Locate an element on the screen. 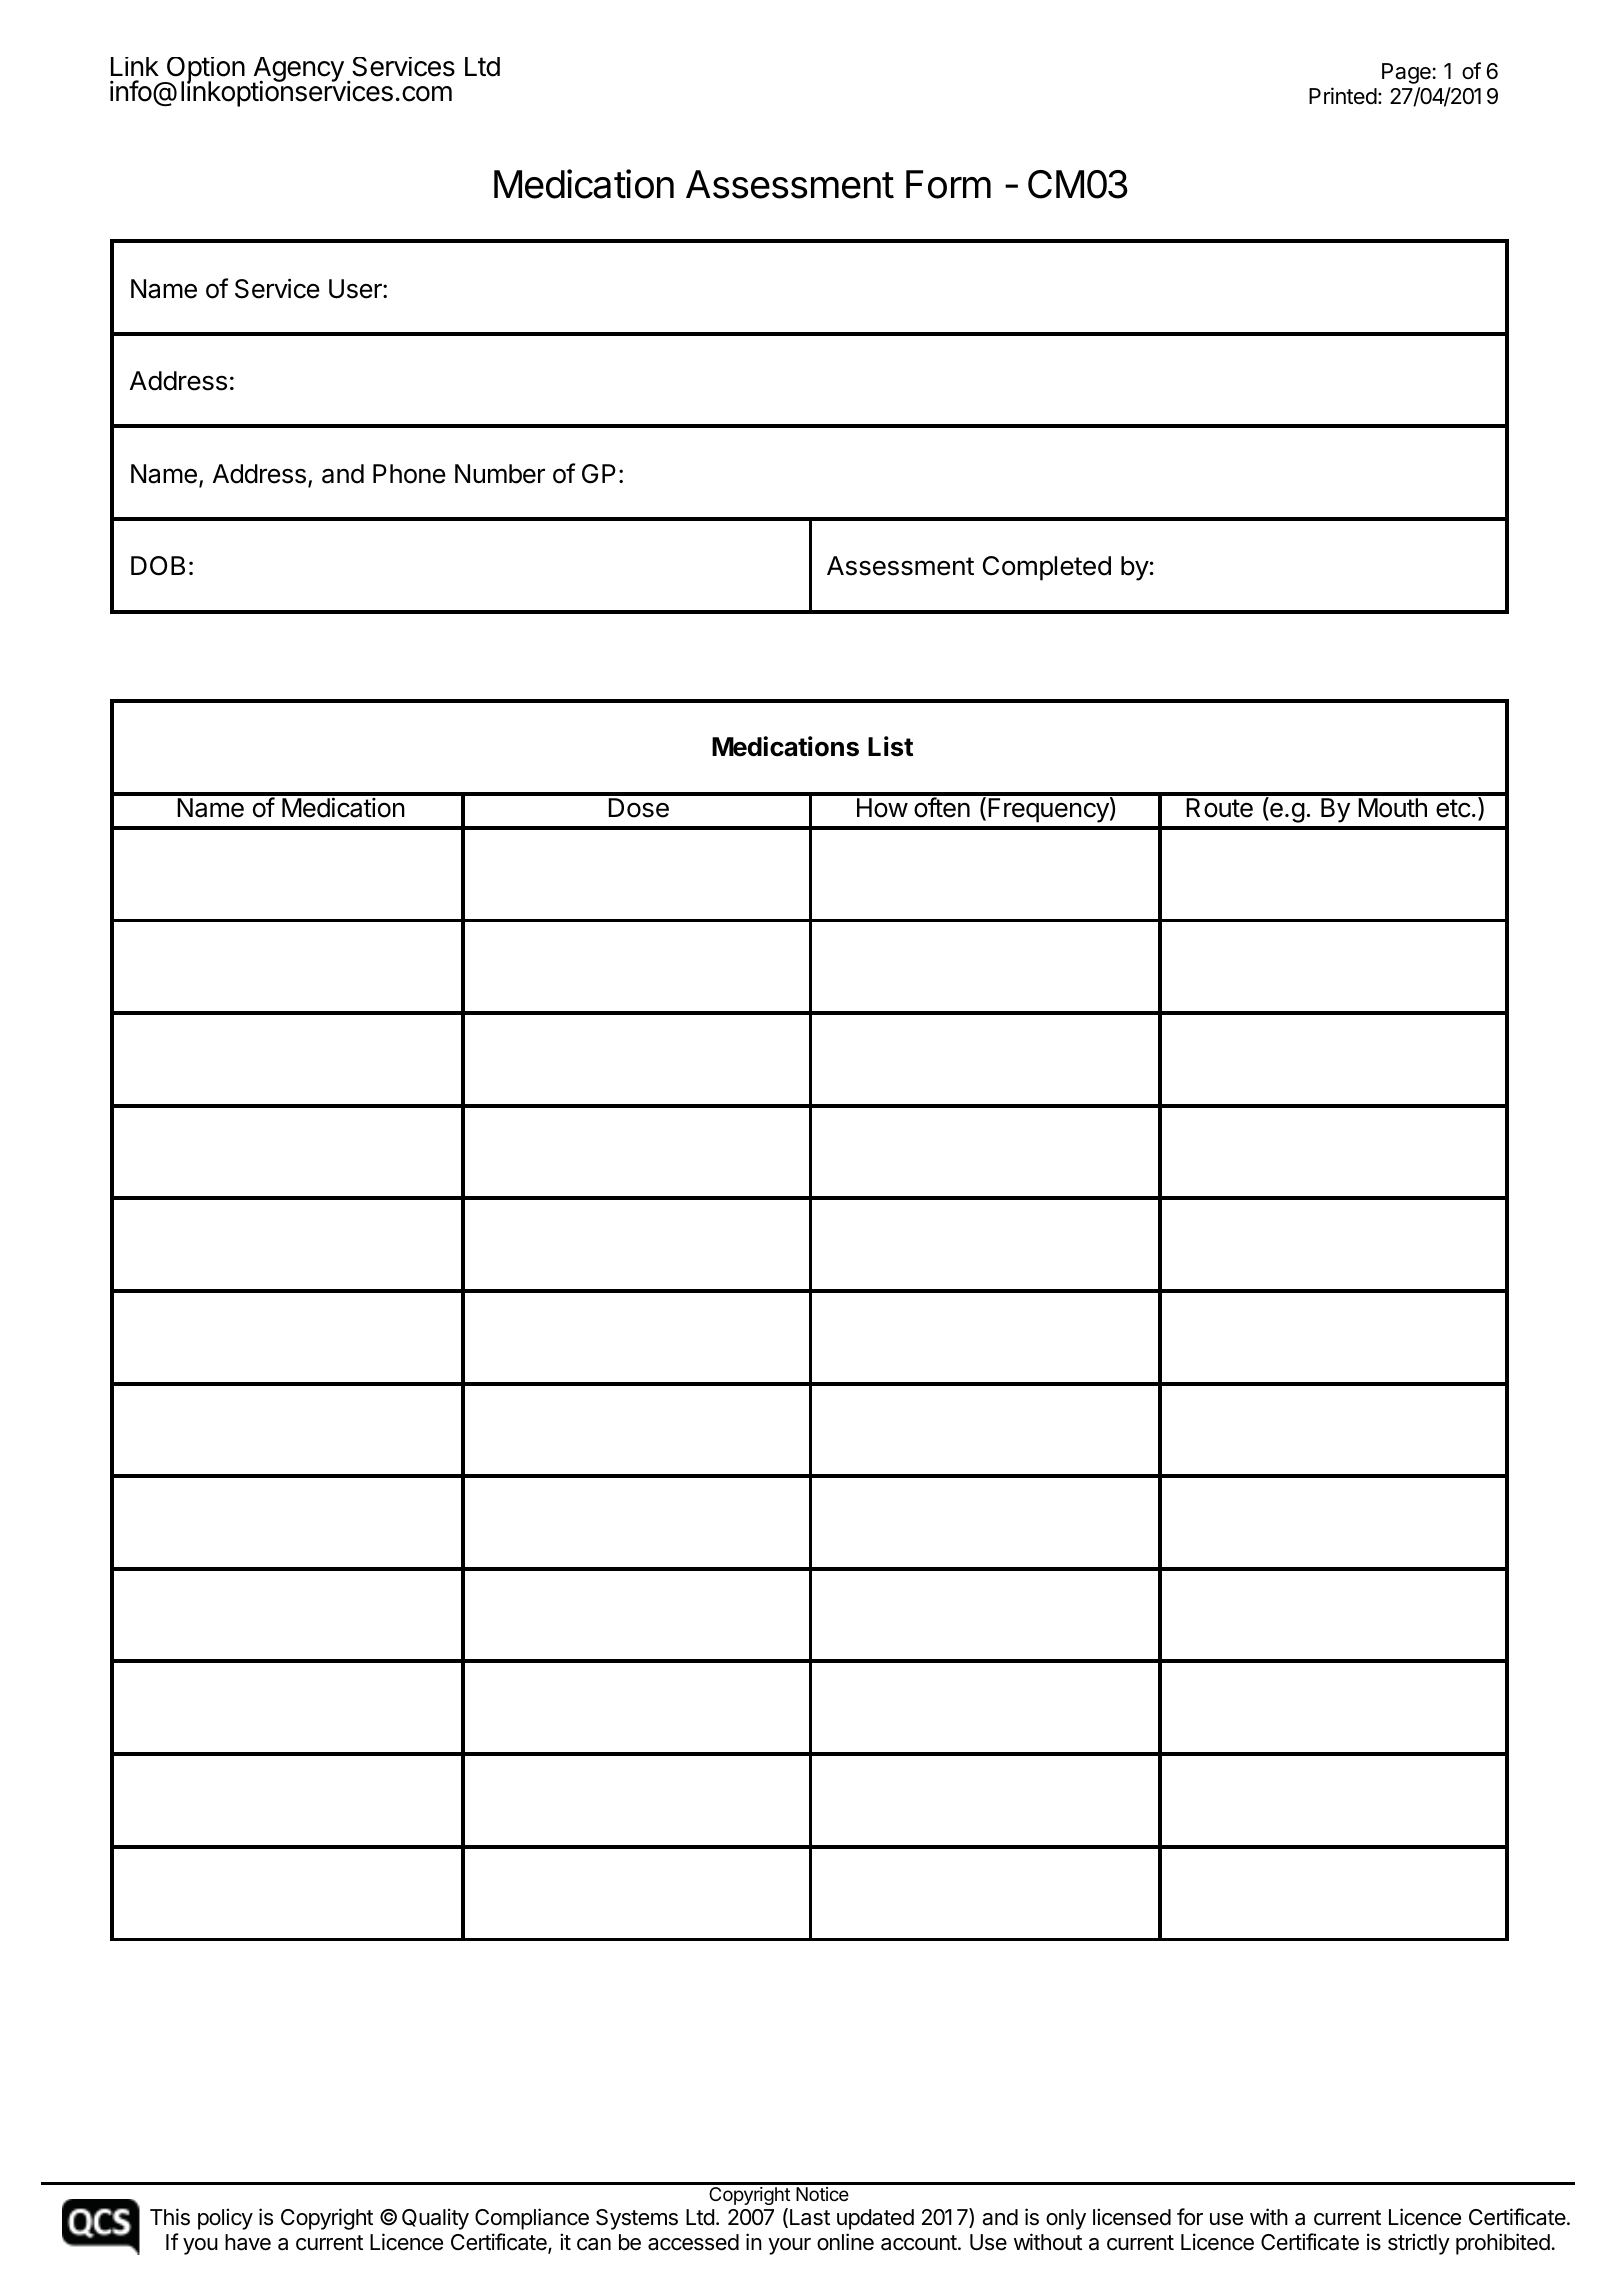 This screenshot has height=2287, width=1616. Dose is located at coordinates (639, 808).
